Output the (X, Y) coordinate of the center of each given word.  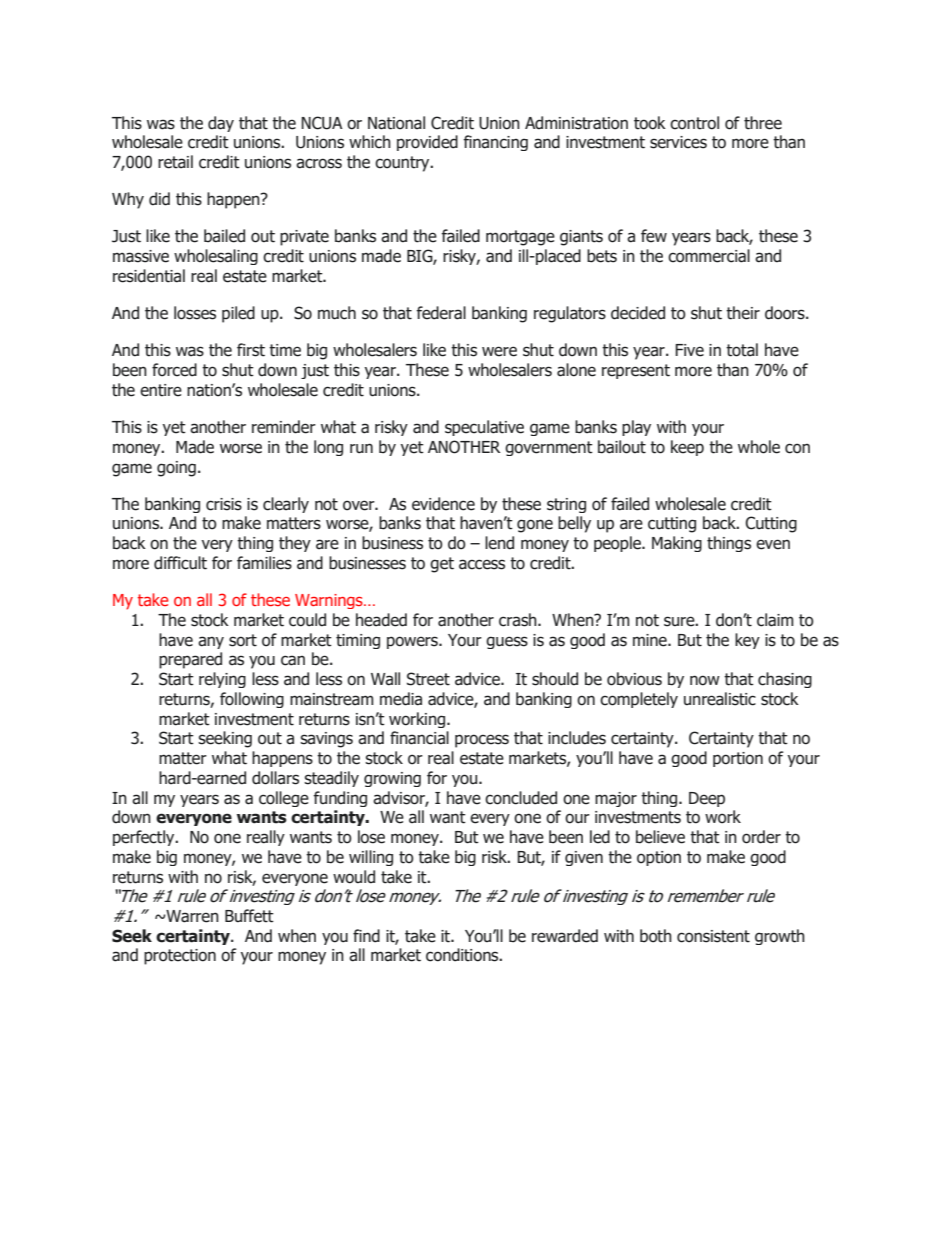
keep (687, 448)
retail (175, 162)
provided (427, 143)
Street (428, 679)
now (705, 680)
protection (180, 957)
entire (161, 390)
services (678, 142)
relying (222, 680)
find (366, 936)
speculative (484, 428)
